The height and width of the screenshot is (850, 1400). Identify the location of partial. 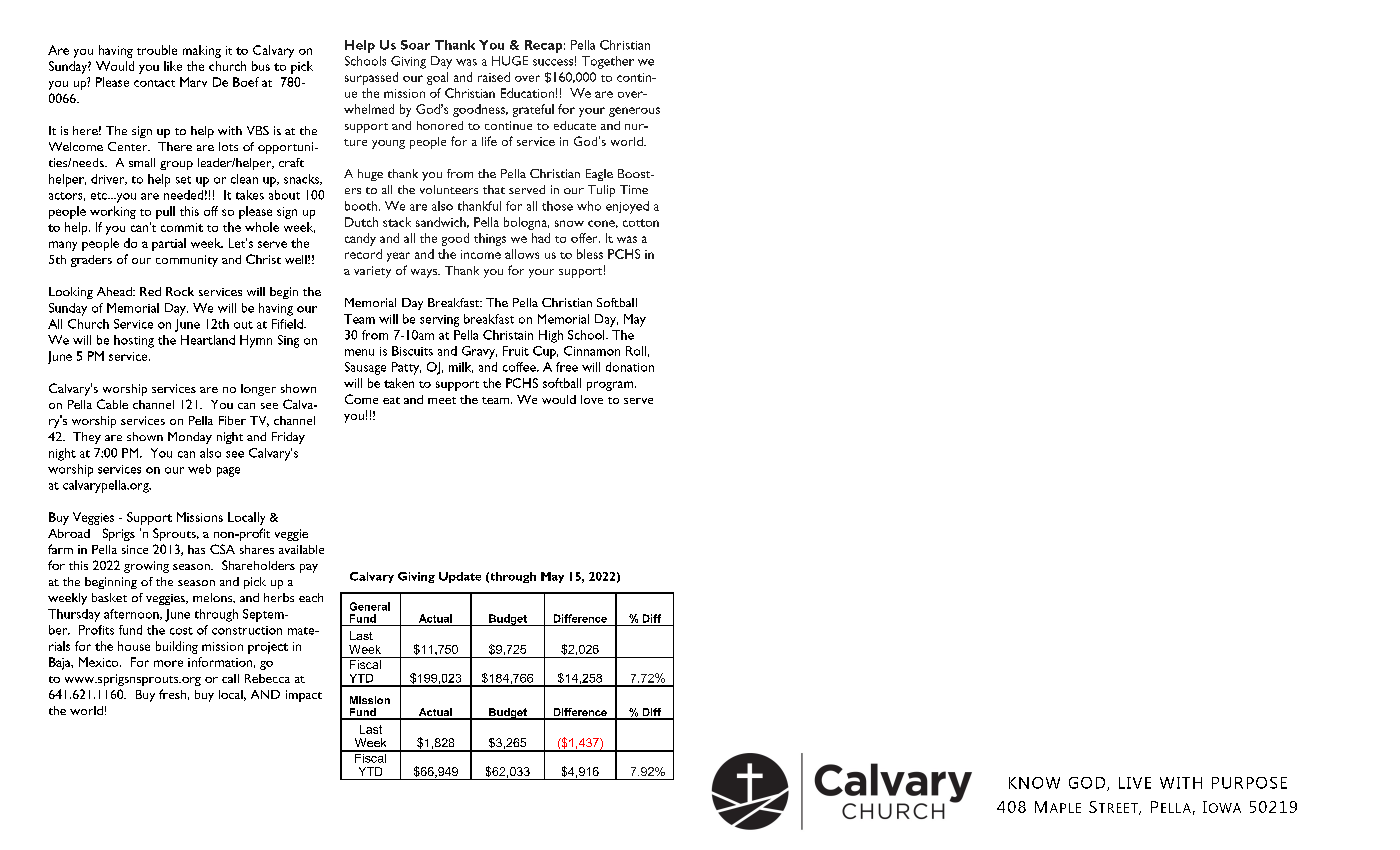
(169, 244).
